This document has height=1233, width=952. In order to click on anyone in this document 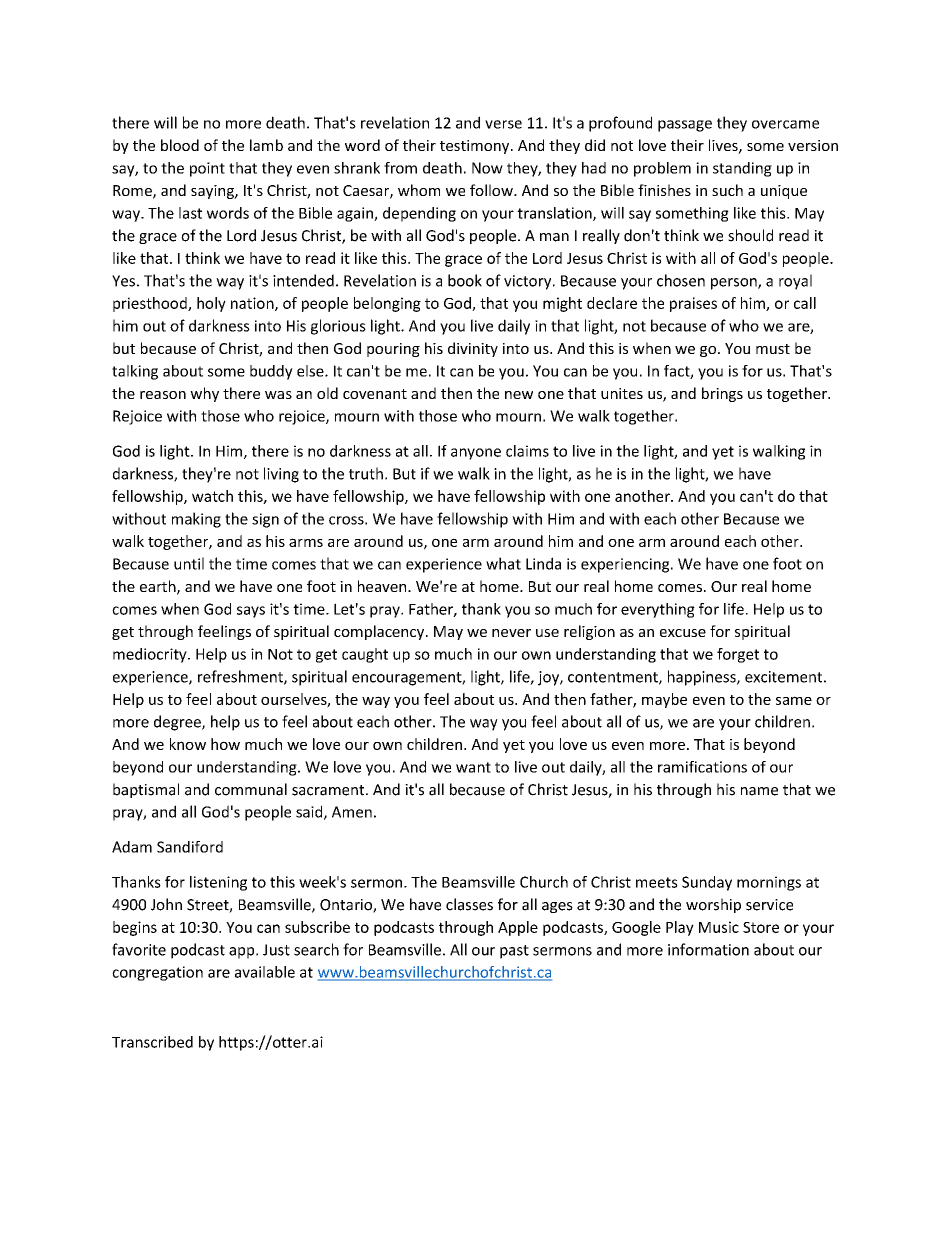, I will do `click(476, 454)`.
